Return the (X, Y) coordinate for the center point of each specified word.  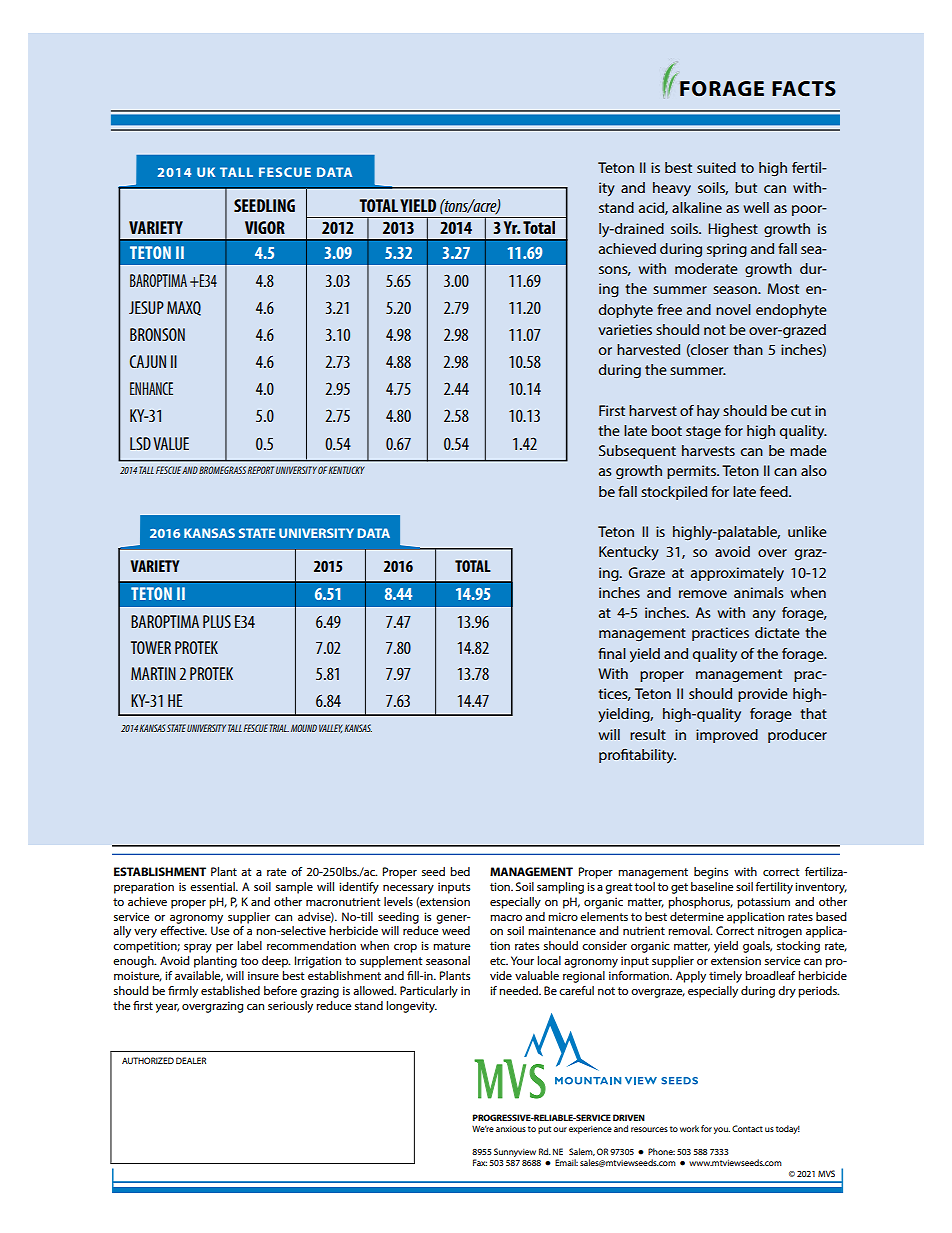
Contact (747, 1128)
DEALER (191, 1060)
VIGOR (265, 227)
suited (716, 167)
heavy (672, 189)
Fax (480, 1162)
